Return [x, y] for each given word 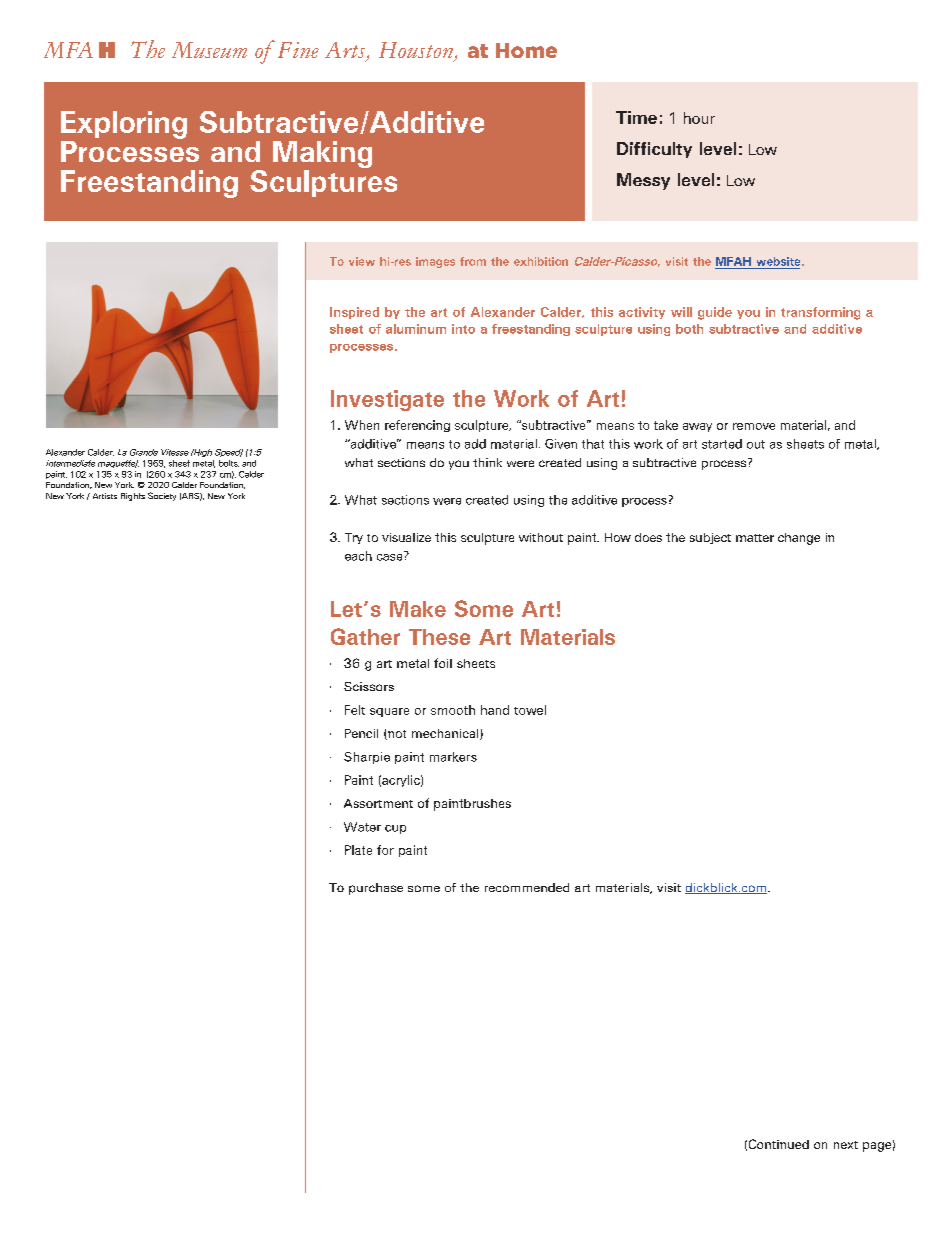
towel [530, 710]
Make [418, 609]
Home [526, 50]
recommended [527, 887]
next [846, 1145]
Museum [209, 50]
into [463, 329]
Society [162, 496]
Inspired [354, 313]
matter [755, 538]
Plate [358, 850]
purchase [376, 889]
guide [715, 313]
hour [699, 118]
